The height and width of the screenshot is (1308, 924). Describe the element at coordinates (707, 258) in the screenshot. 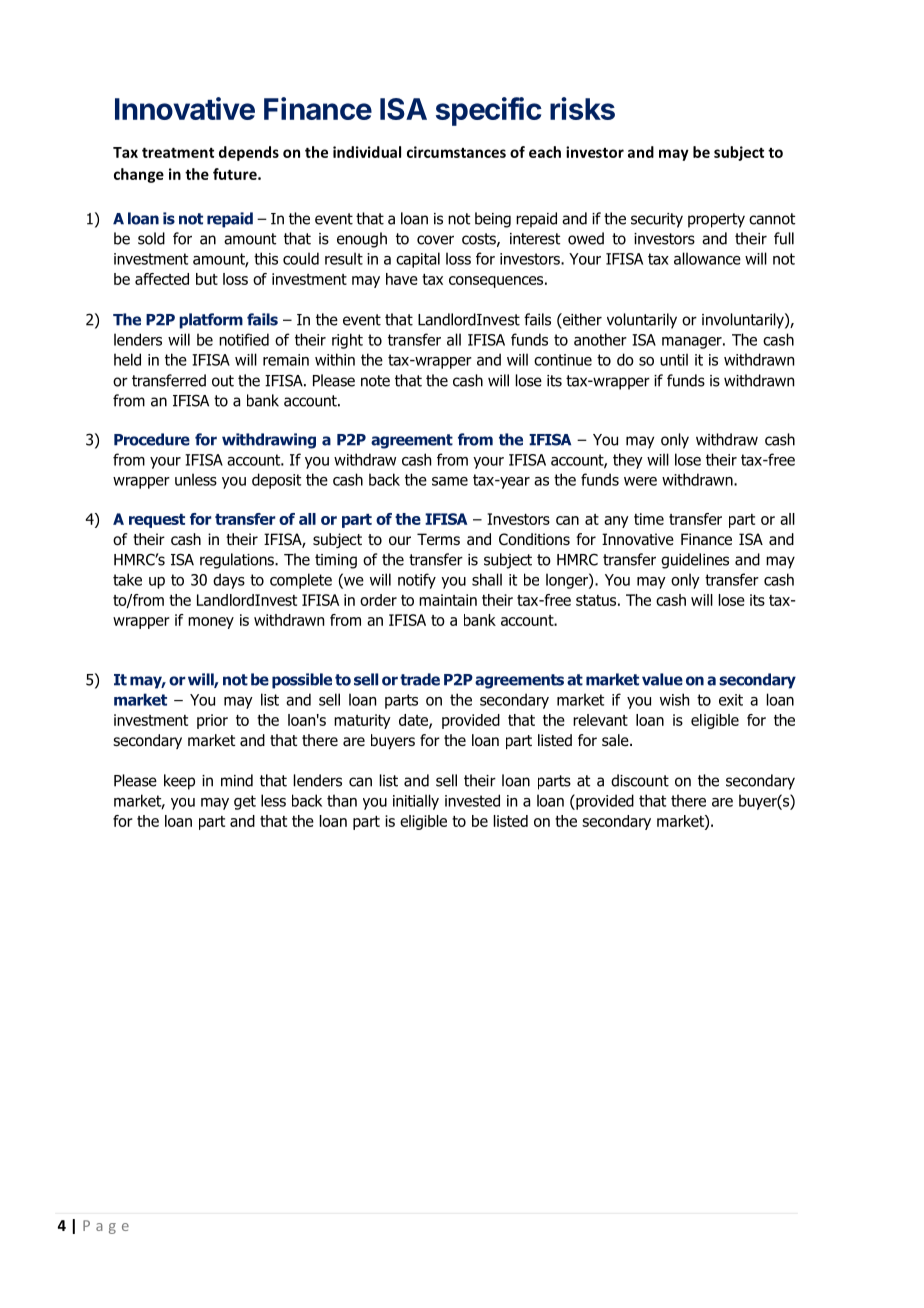

I see `allowance` at that location.
